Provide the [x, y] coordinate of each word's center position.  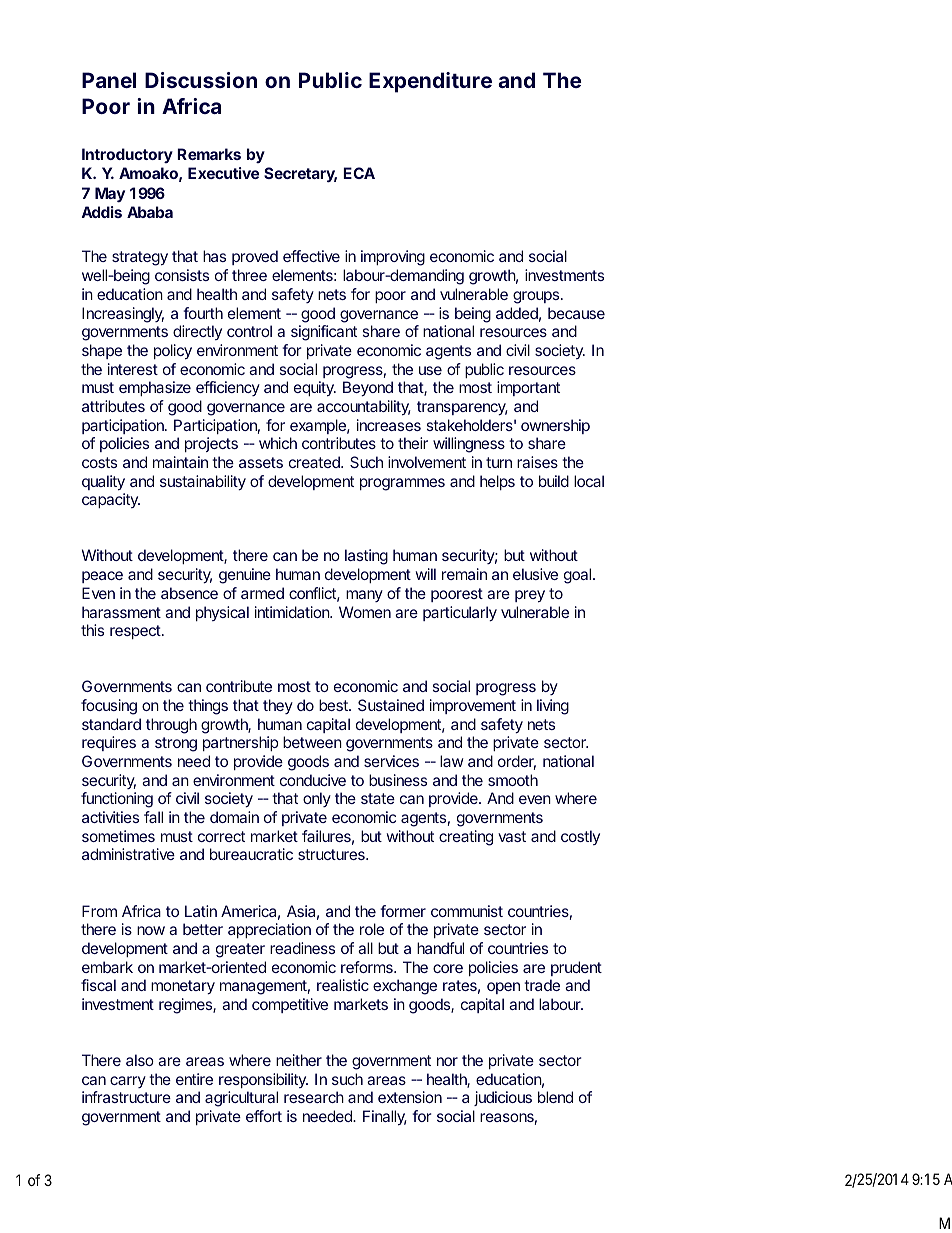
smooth [513, 780]
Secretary [300, 175]
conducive [313, 780]
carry [128, 1082]
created [315, 462]
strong [176, 744]
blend [555, 1097]
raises [537, 462]
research [314, 1097]
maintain [180, 462]
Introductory [127, 155]
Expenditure [430, 82]
